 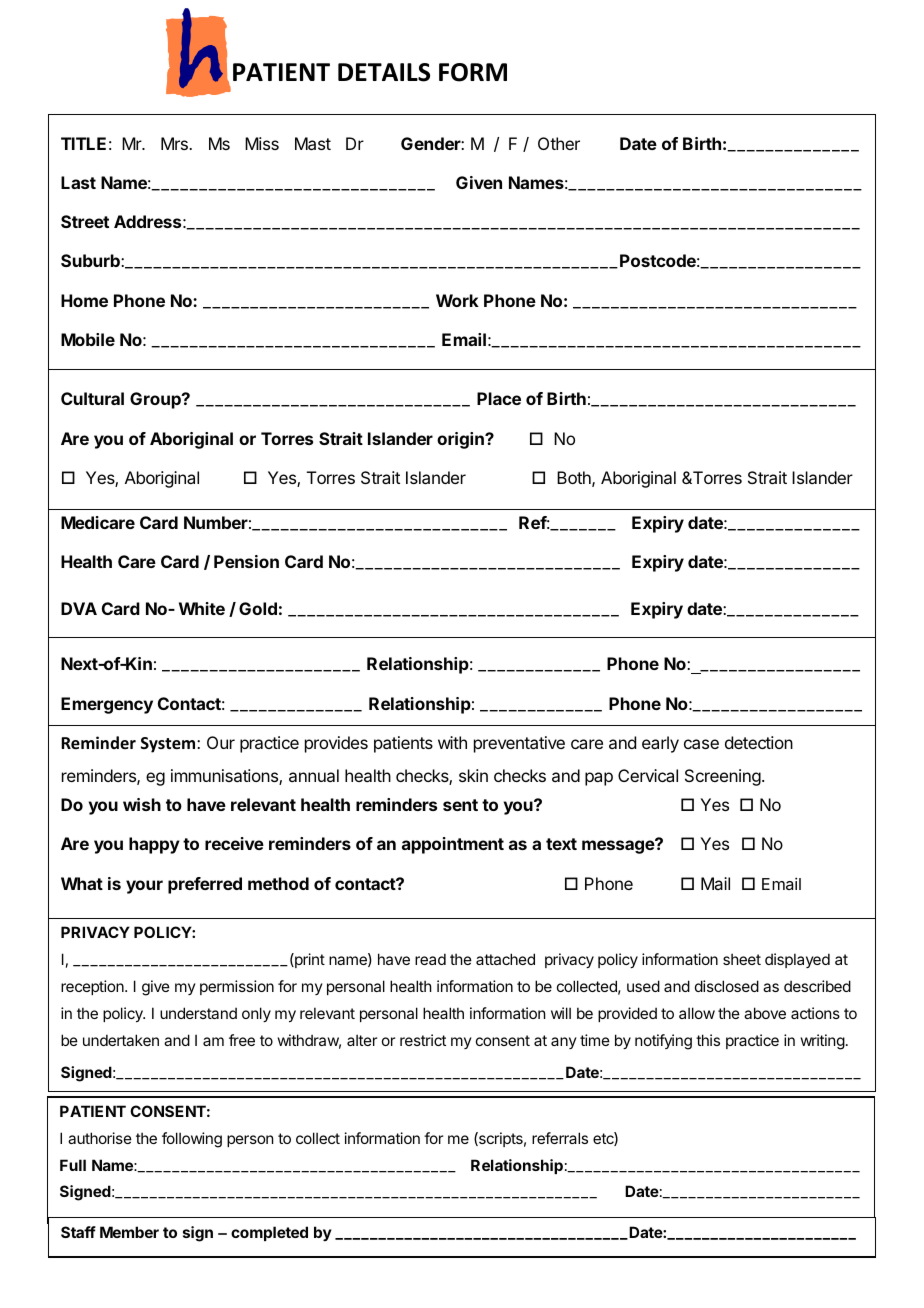 I want to click on DETAILS, so click(x=384, y=72).
